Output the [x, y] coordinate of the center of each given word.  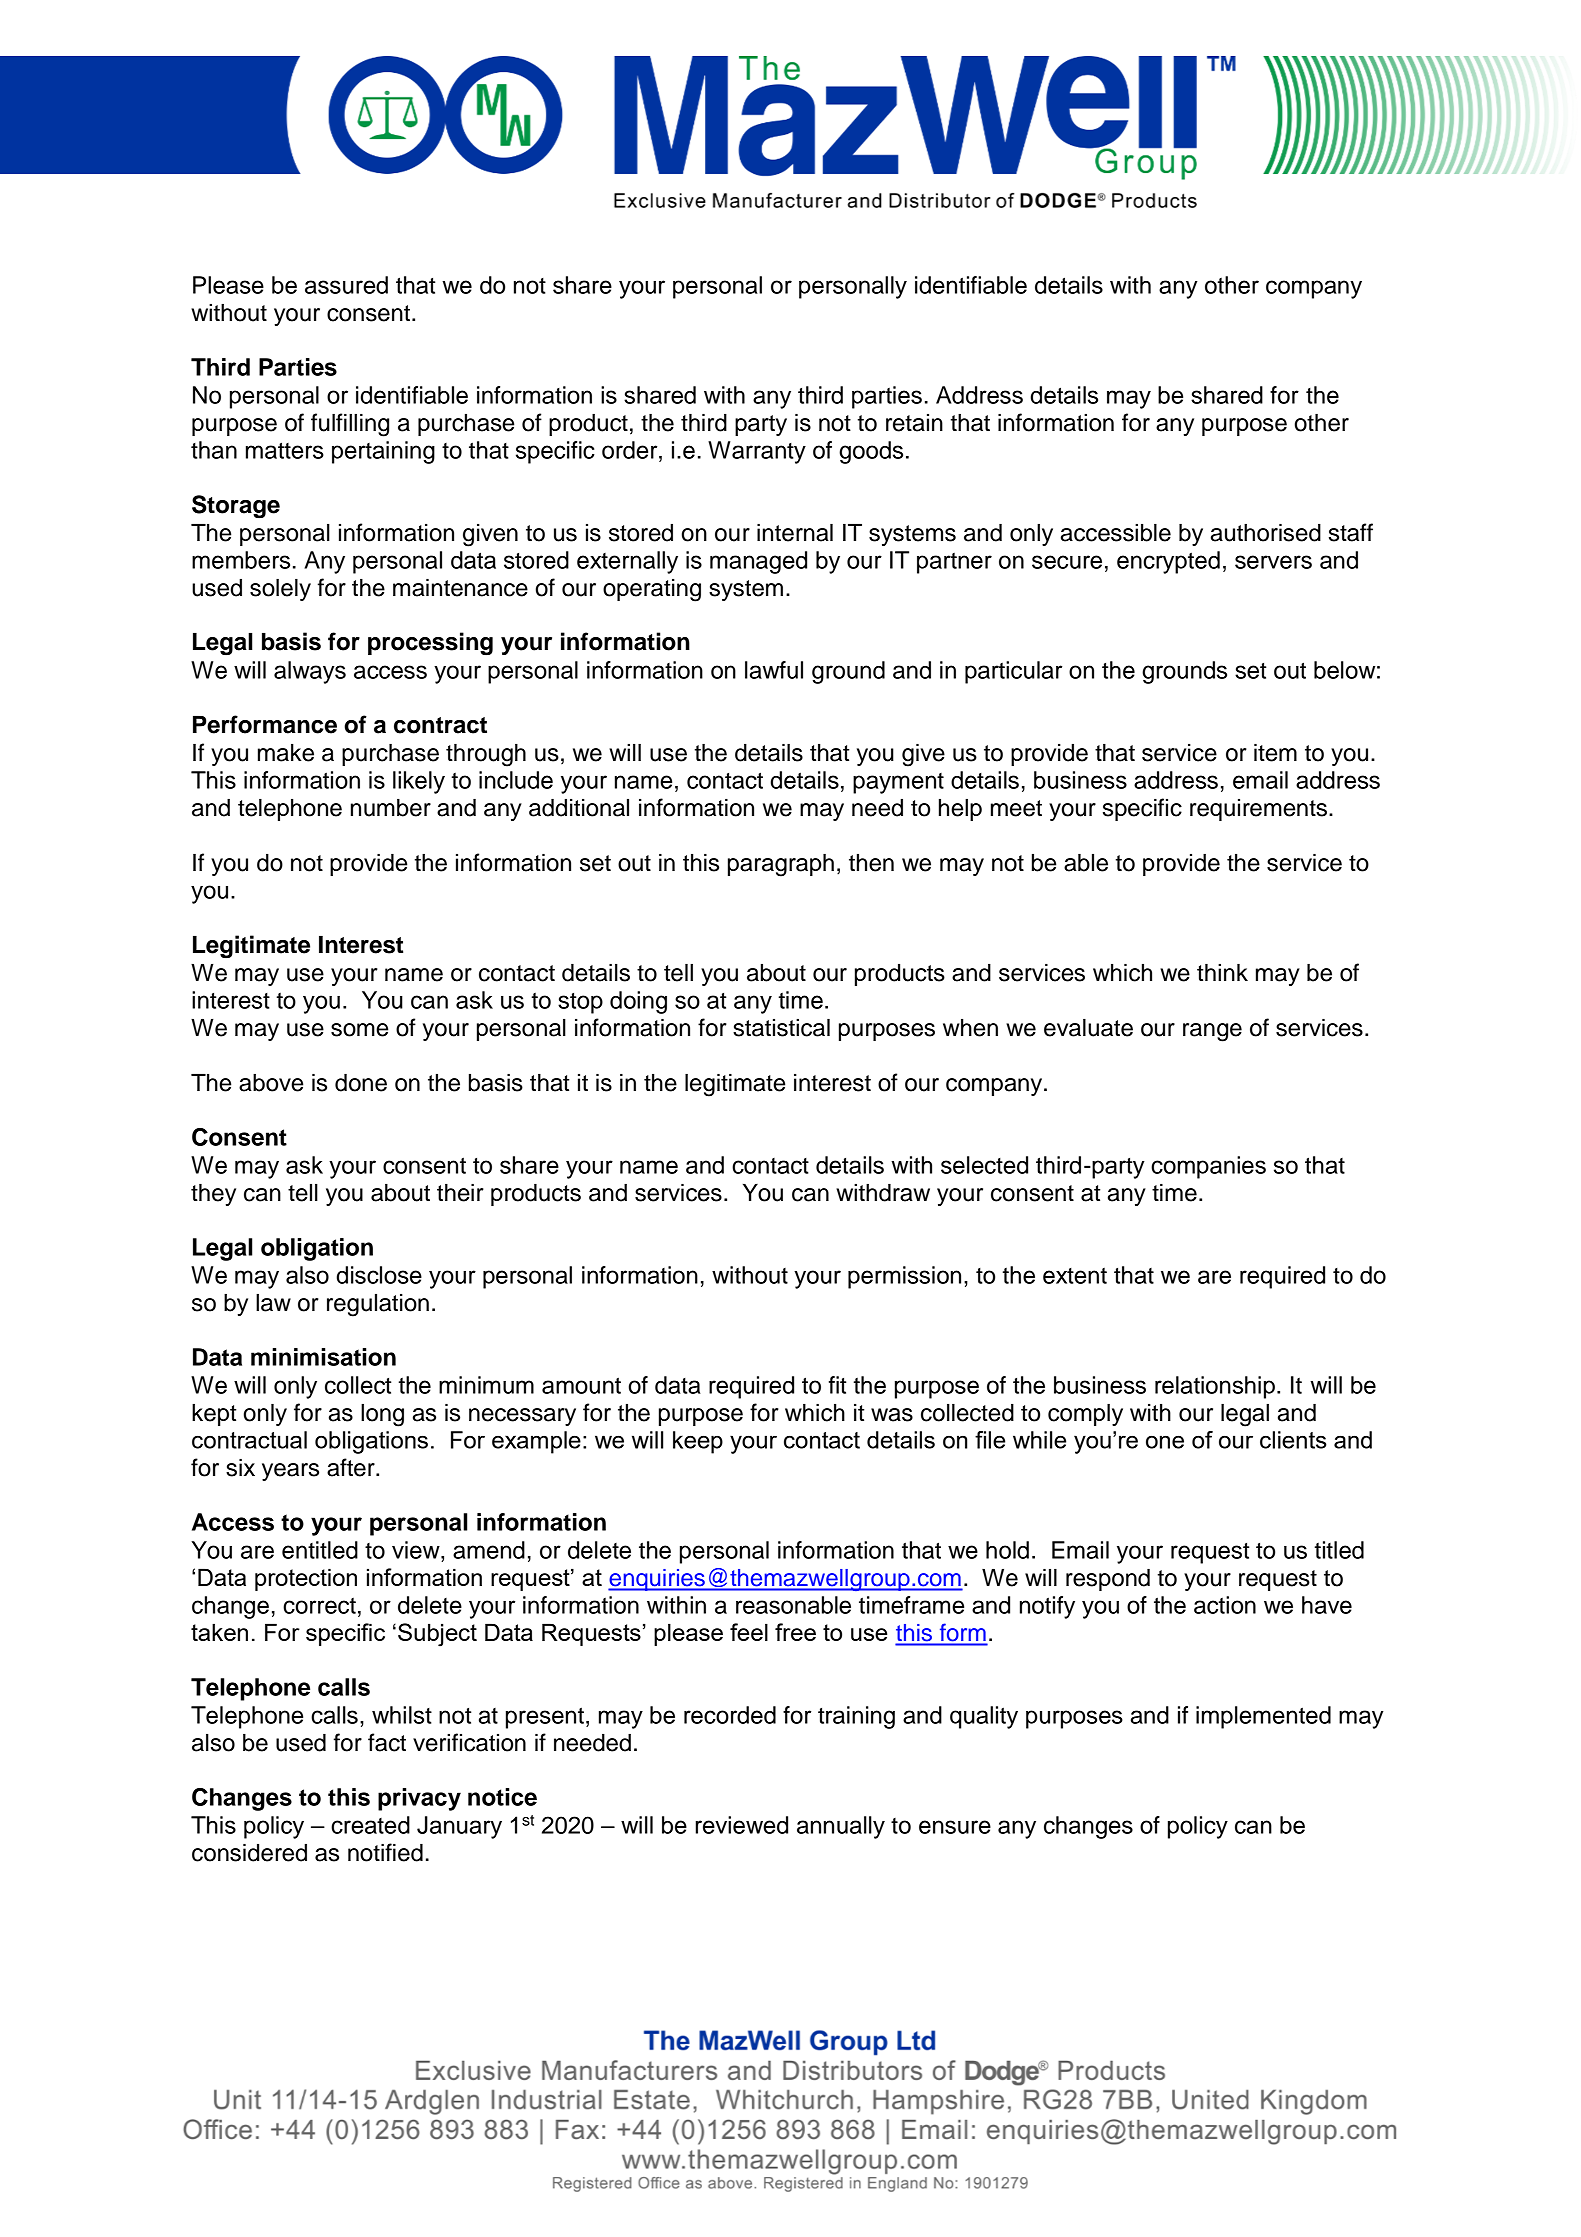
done [361, 1083]
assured [346, 285]
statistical [781, 1028]
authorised [1266, 533]
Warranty [757, 452]
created [370, 1825]
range [1212, 1032]
